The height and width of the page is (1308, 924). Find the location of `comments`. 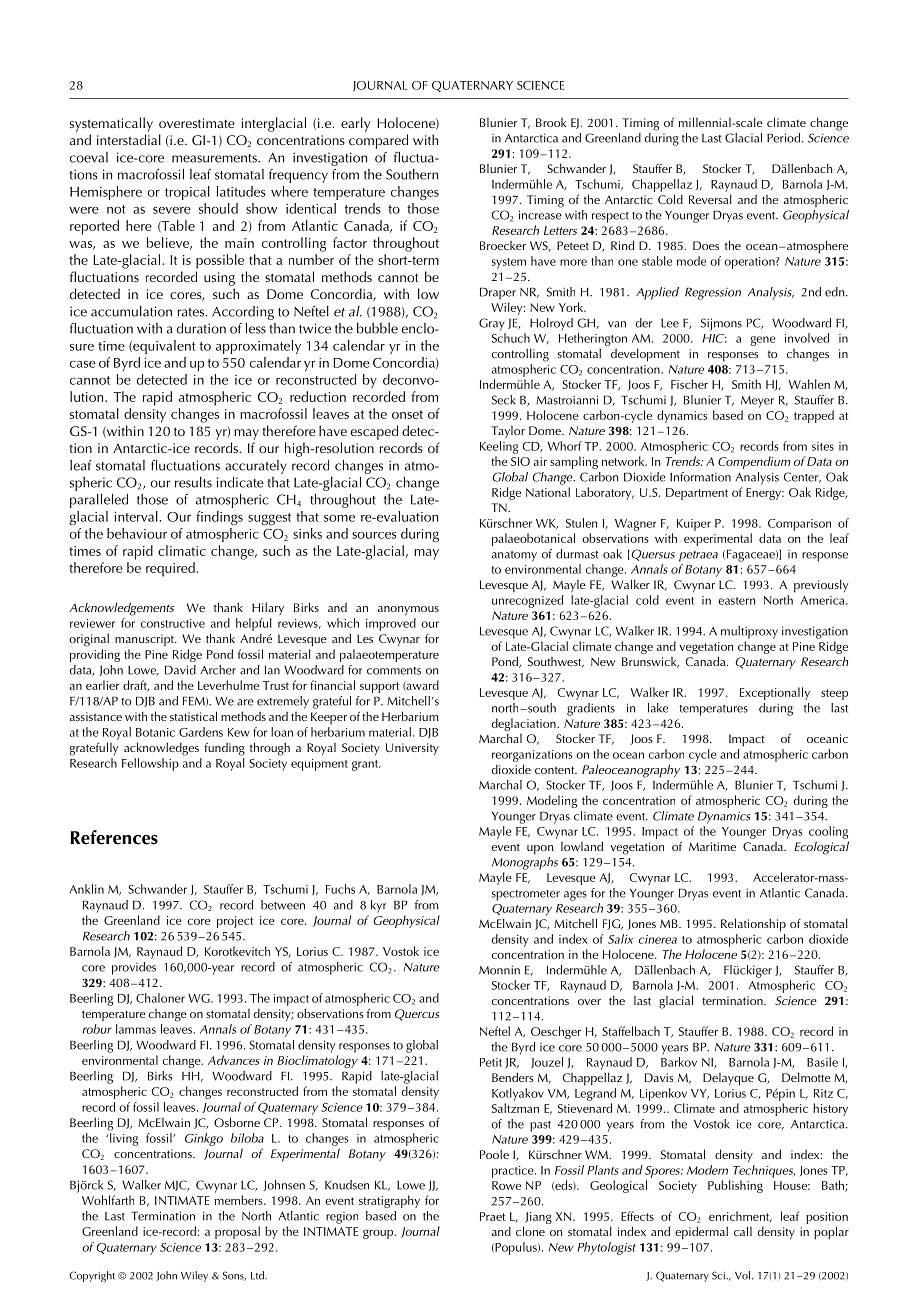

comments is located at coordinates (394, 671).
